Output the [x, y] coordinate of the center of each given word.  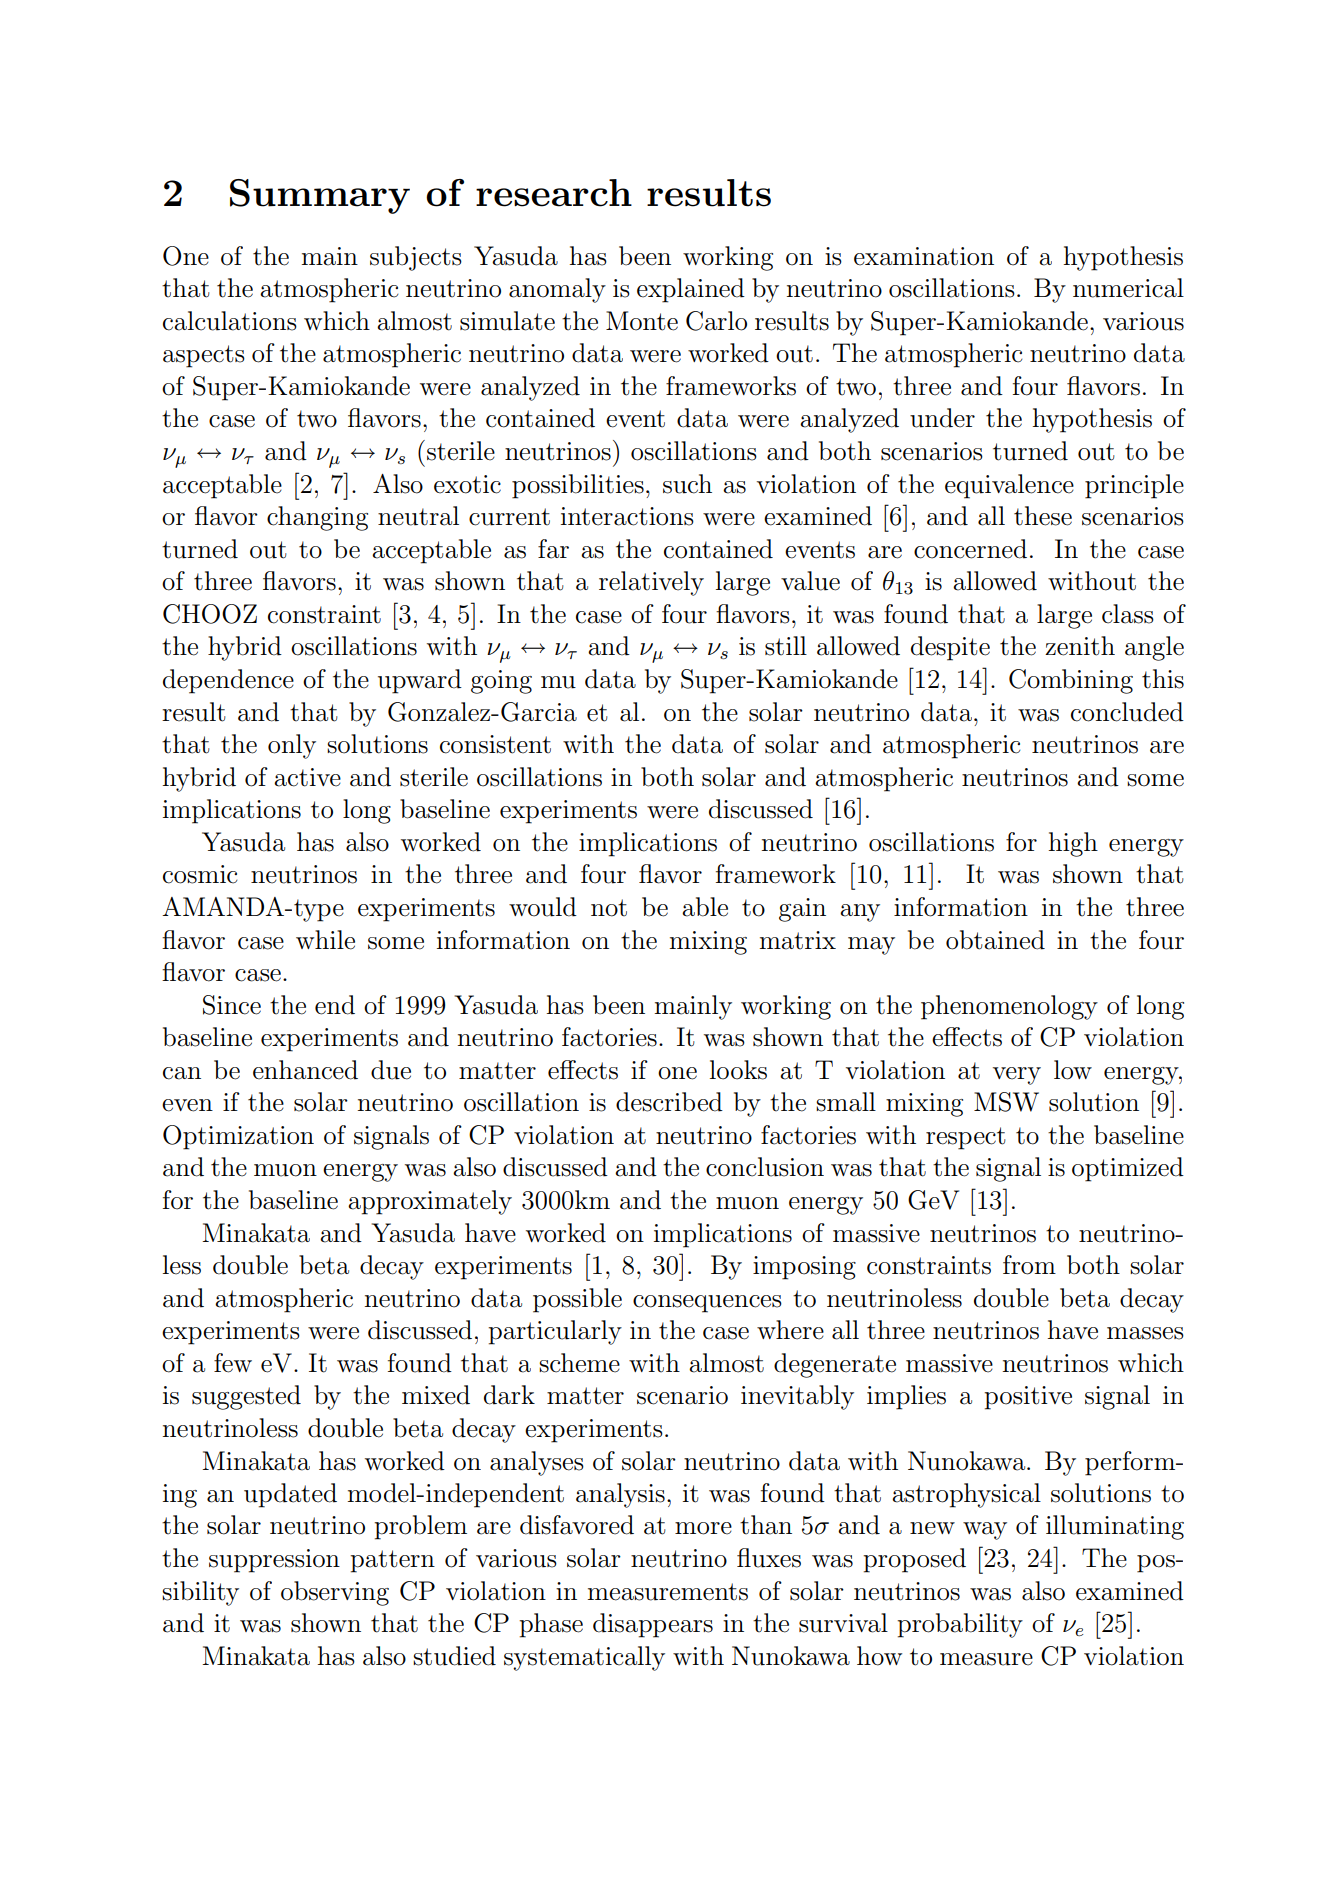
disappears [653, 1625]
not [609, 908]
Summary [320, 196]
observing [335, 1593]
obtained [995, 940]
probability [960, 1625]
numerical [1128, 288]
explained [691, 290]
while [325, 940]
